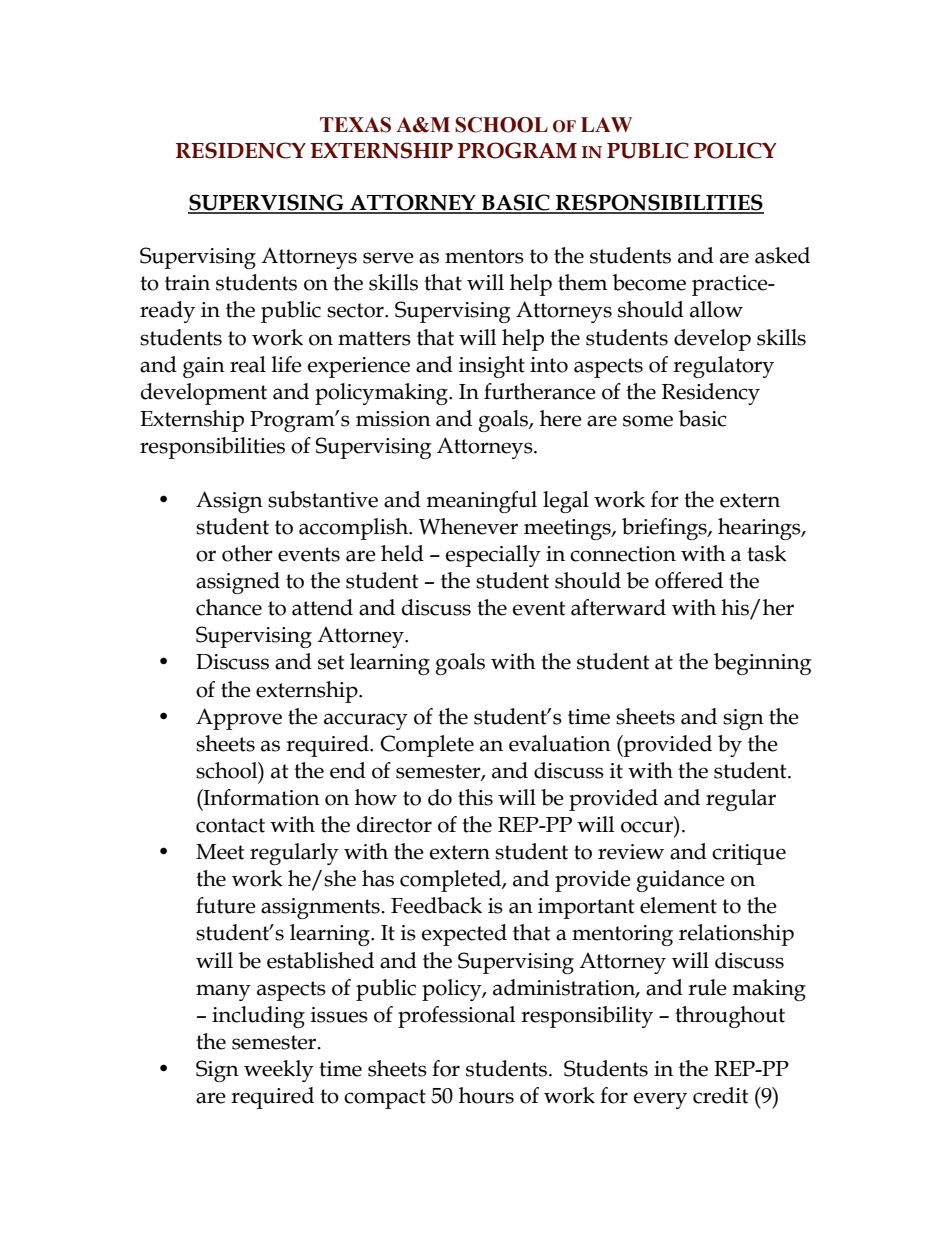 The image size is (952, 1233). What do you see at coordinates (763, 664) in the screenshot?
I see `beginning` at bounding box center [763, 664].
